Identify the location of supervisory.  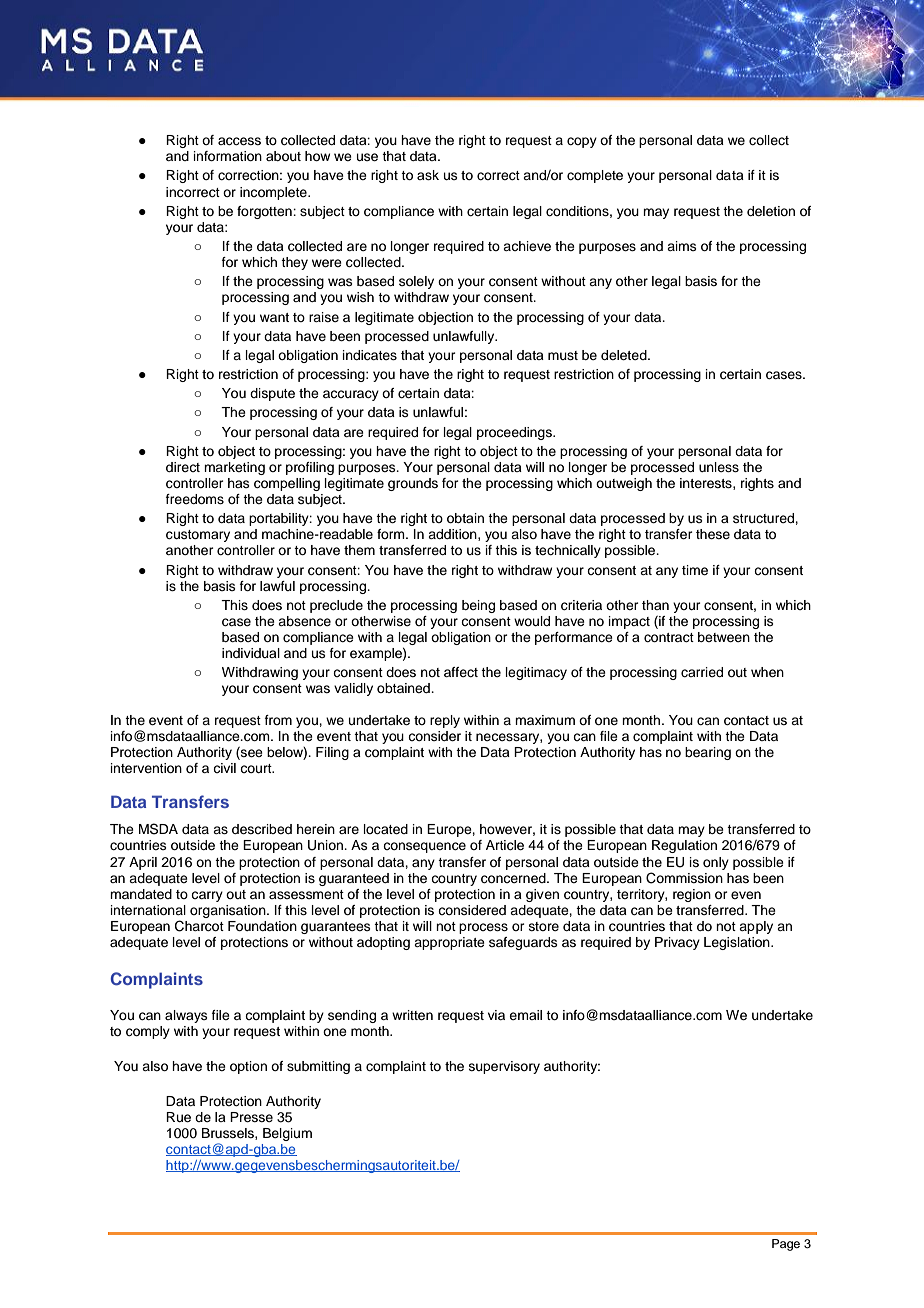
(504, 1067).
